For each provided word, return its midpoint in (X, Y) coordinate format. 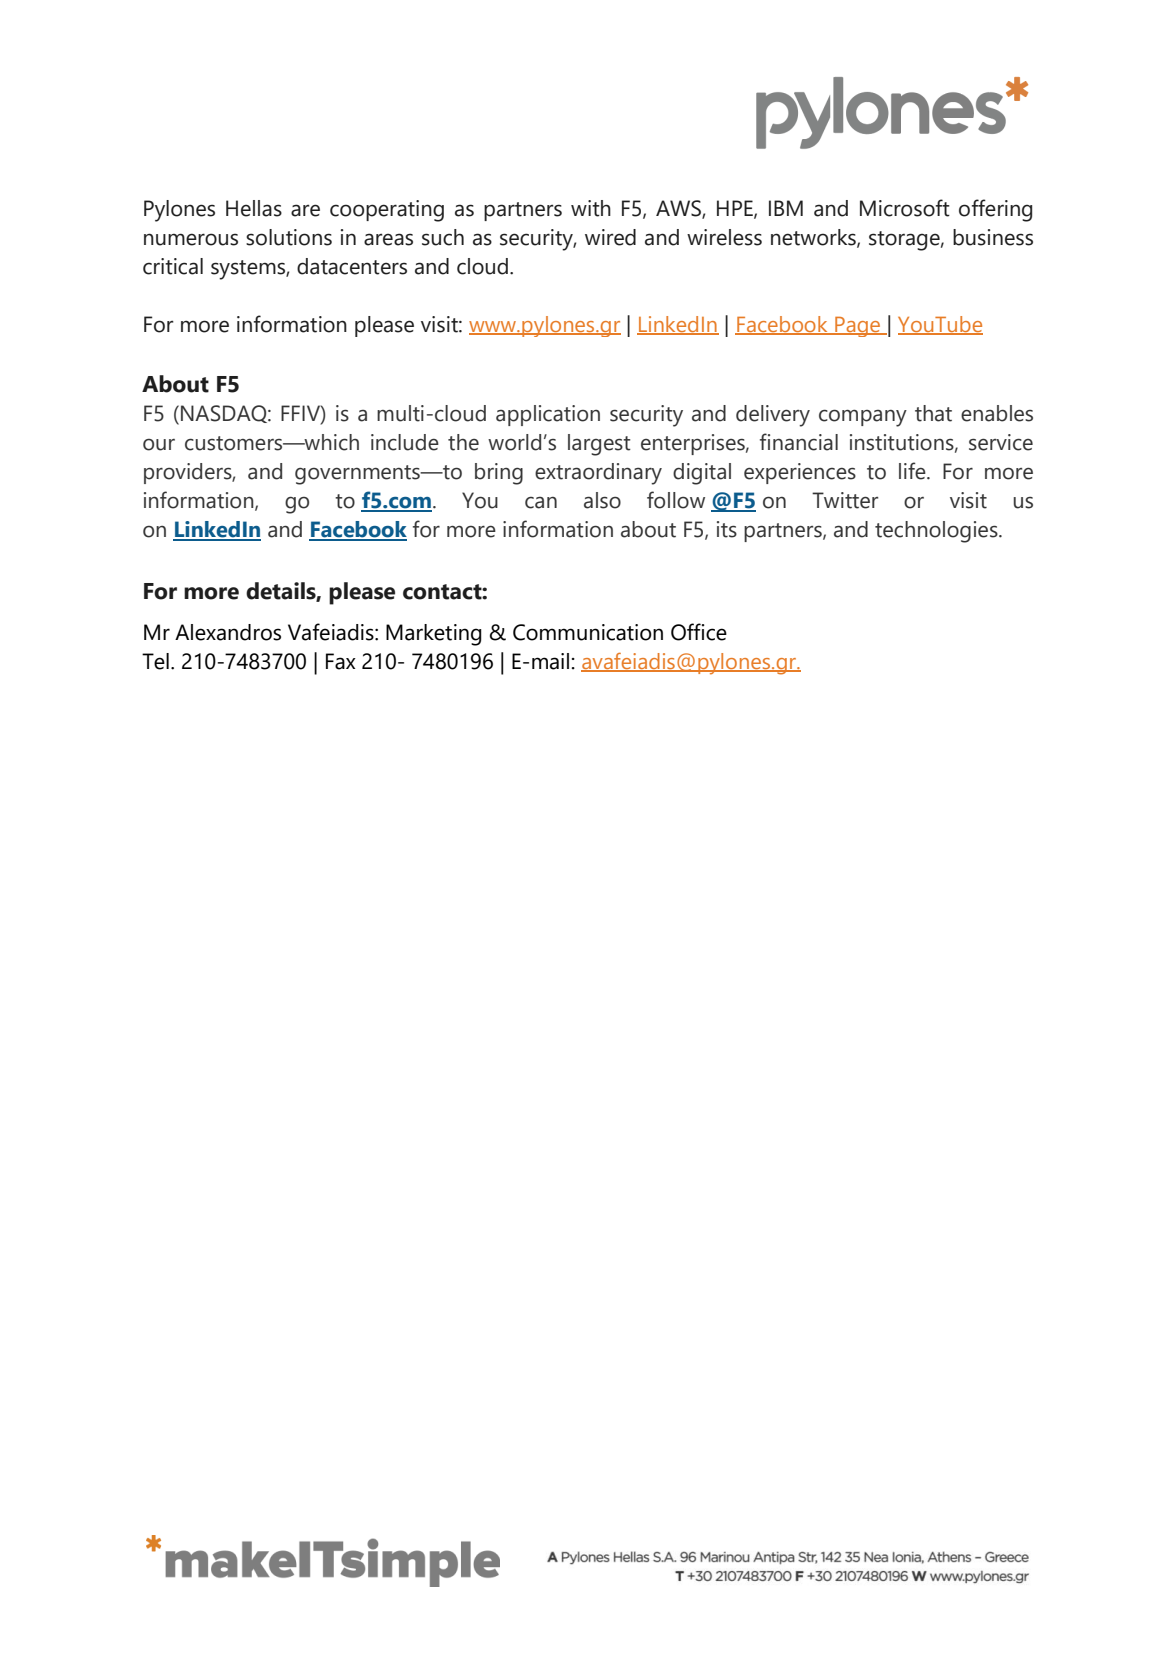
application (548, 415)
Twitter (845, 500)
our (159, 445)
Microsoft (905, 208)
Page (858, 327)
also (602, 500)
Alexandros (228, 632)
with (591, 208)
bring (499, 474)
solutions (289, 237)
